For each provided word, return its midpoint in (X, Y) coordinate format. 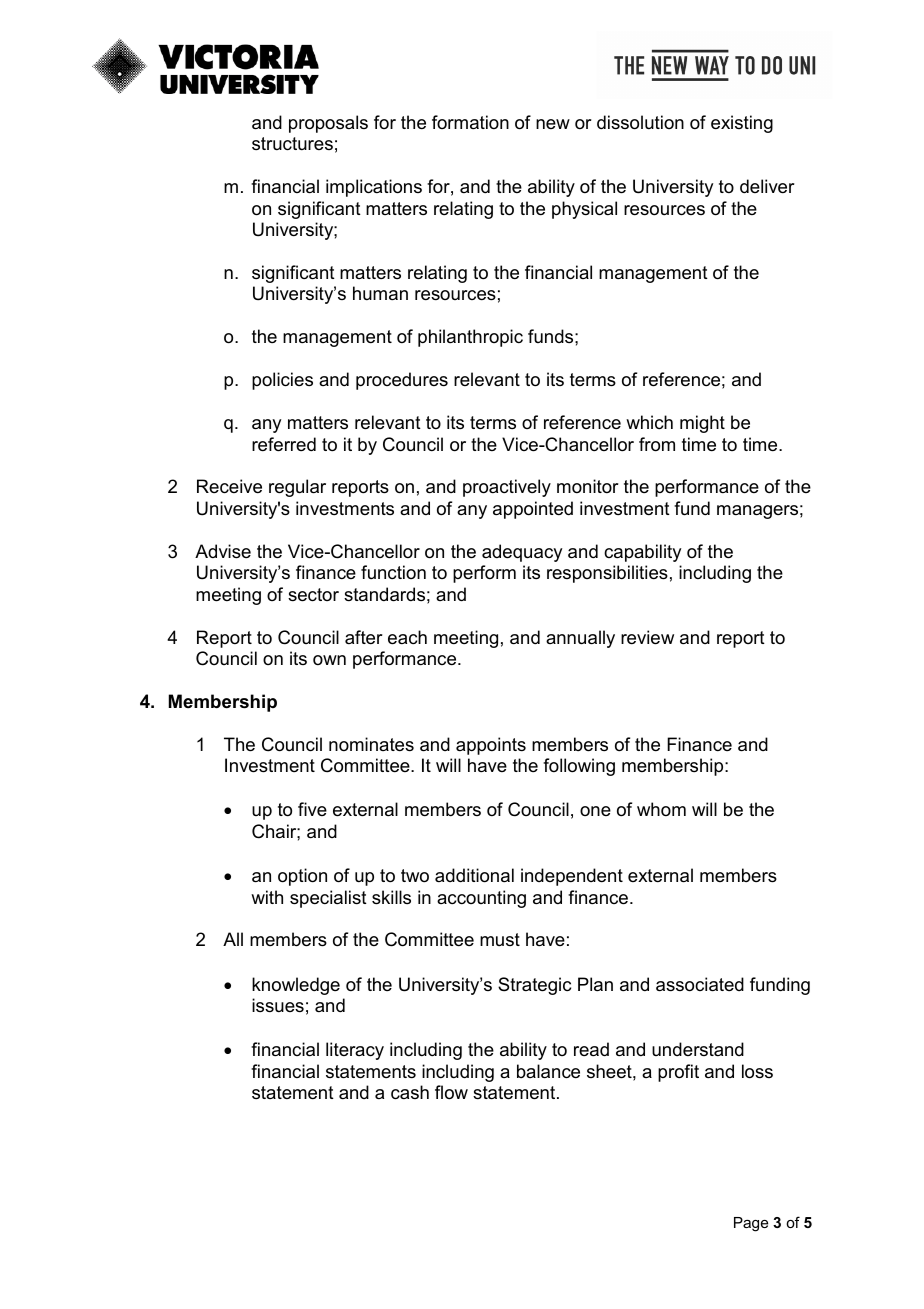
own (329, 660)
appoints (491, 746)
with (267, 897)
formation (470, 122)
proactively (507, 488)
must (500, 939)
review (647, 637)
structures (292, 144)
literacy (355, 1051)
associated (700, 984)
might (702, 424)
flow (451, 1092)
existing (742, 124)
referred (284, 444)
